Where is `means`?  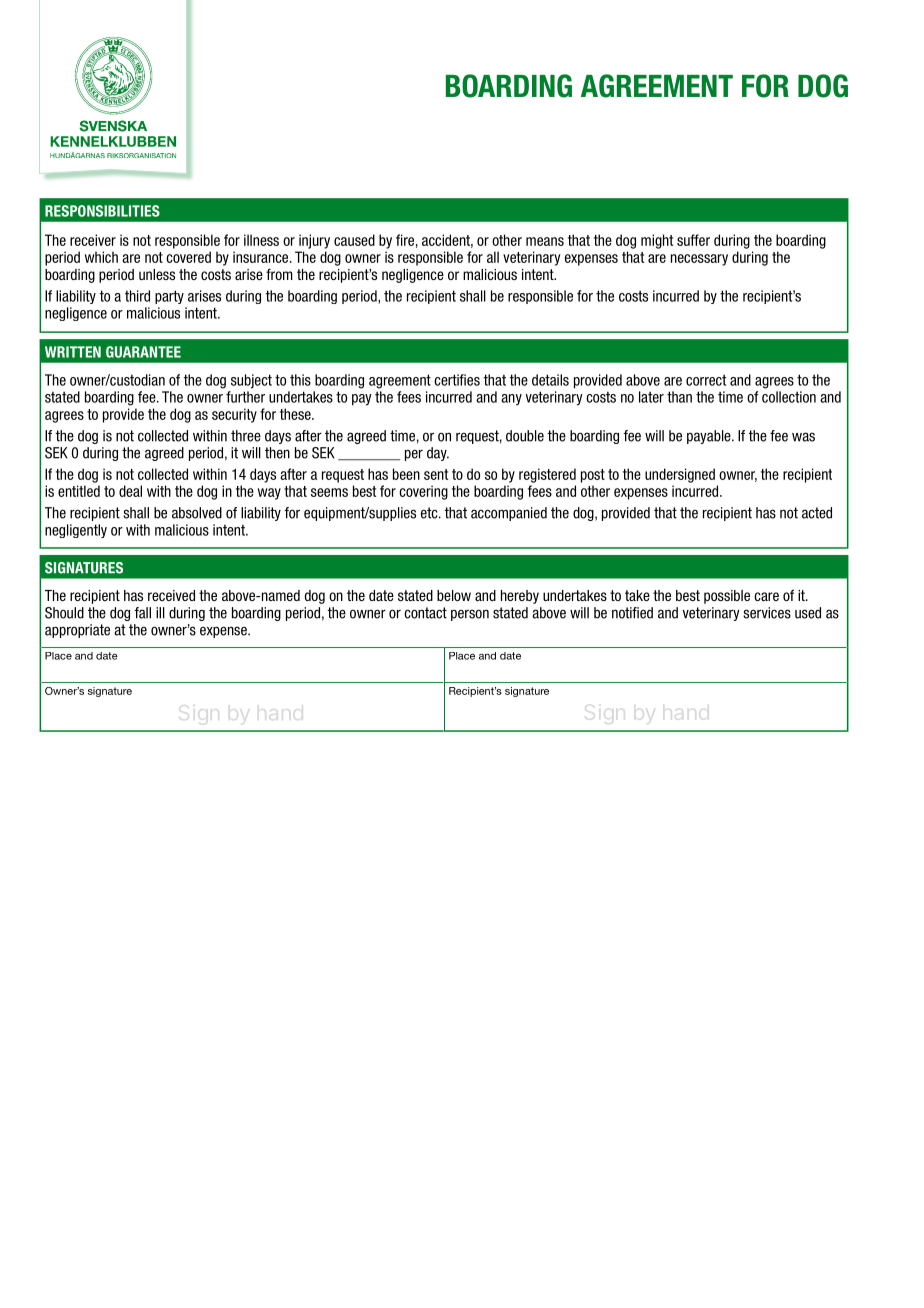
means is located at coordinates (545, 241).
